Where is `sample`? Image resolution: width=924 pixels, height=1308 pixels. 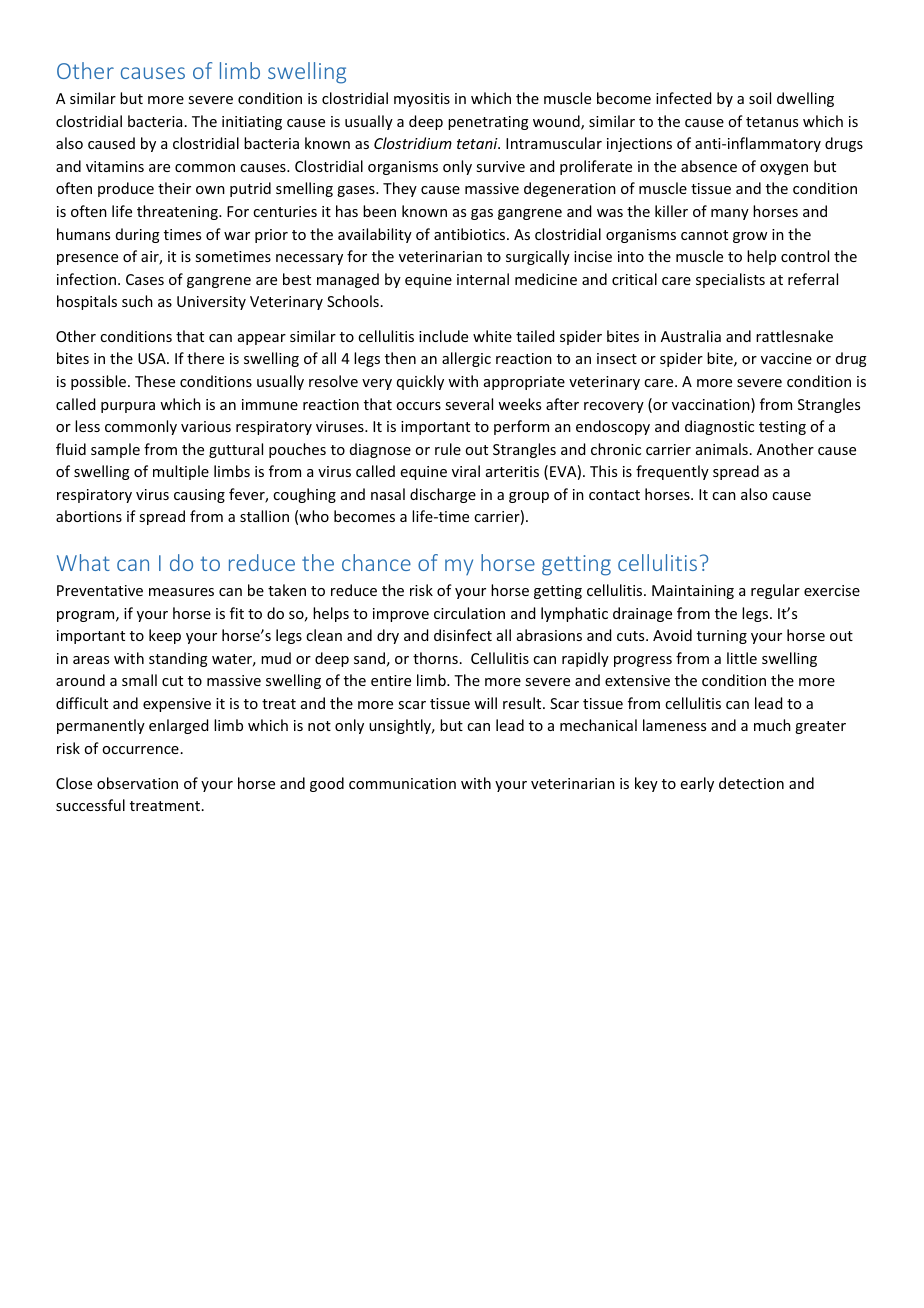
sample is located at coordinates (115, 450).
